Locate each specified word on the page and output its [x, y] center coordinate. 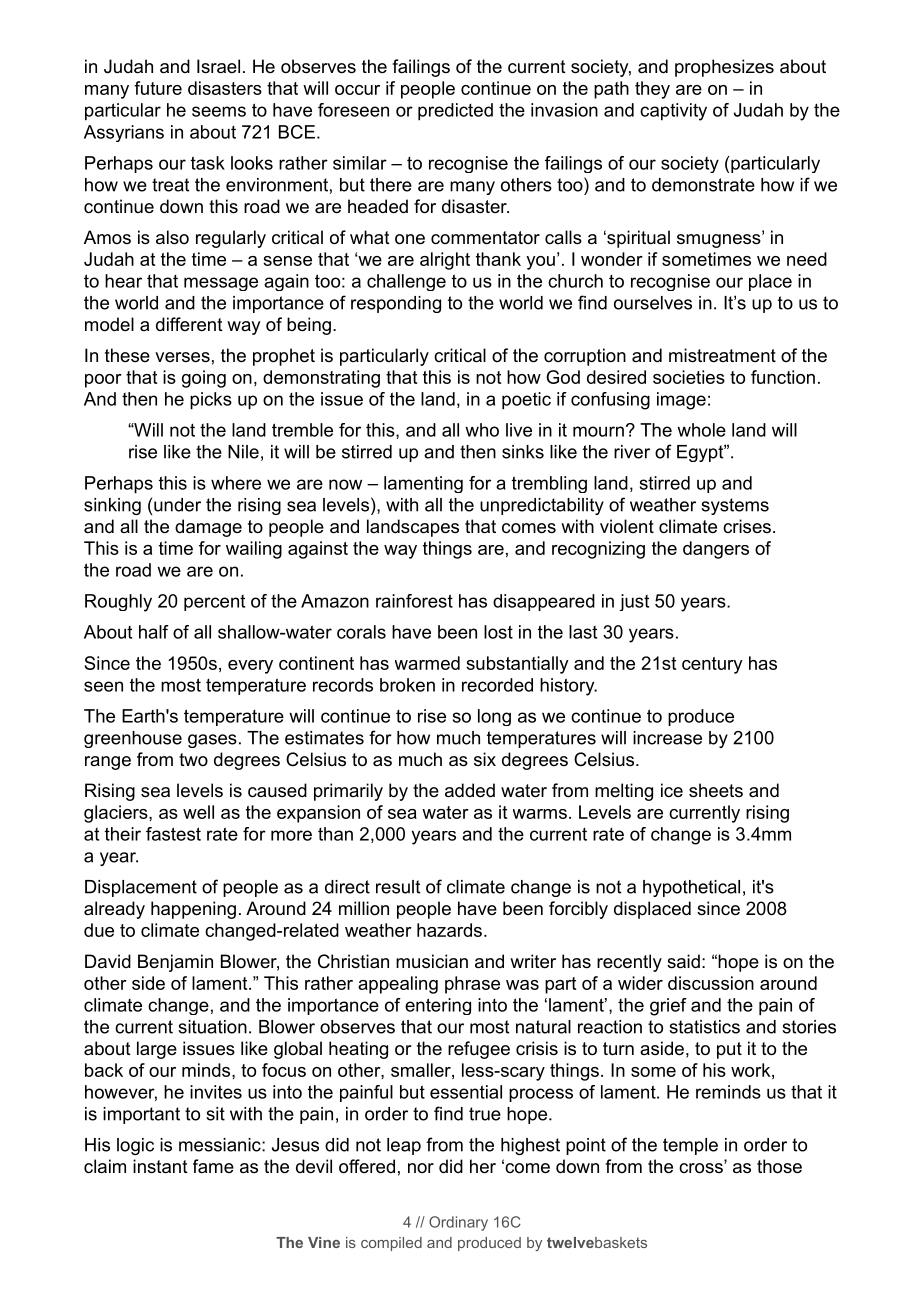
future [158, 88]
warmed [427, 663]
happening [193, 910]
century [712, 665]
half [154, 632]
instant [160, 1166]
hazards [449, 930]
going [204, 379]
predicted [455, 112]
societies [689, 377]
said [683, 961]
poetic [526, 401]
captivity [673, 112]
